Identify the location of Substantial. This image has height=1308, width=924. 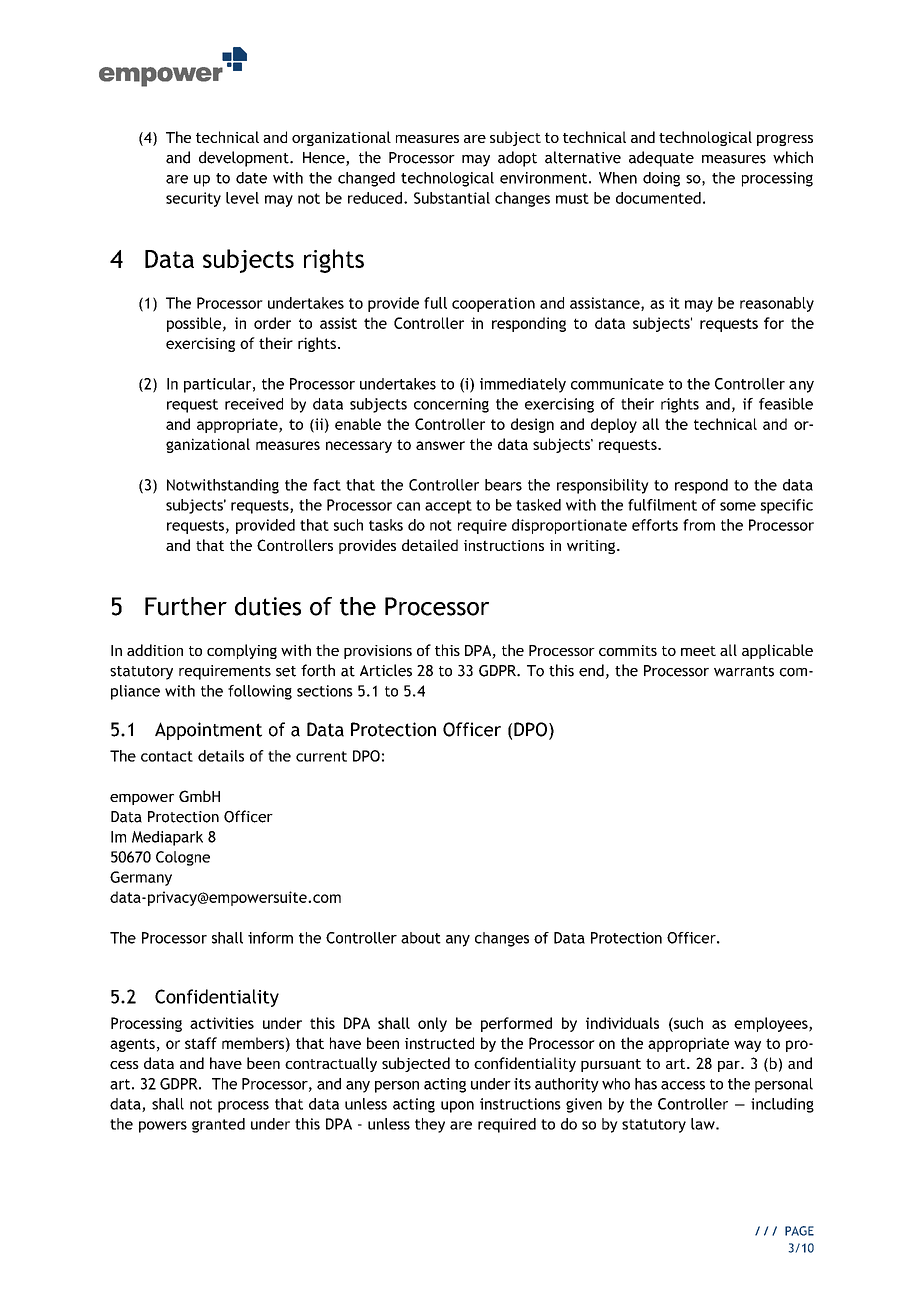
(452, 198).
